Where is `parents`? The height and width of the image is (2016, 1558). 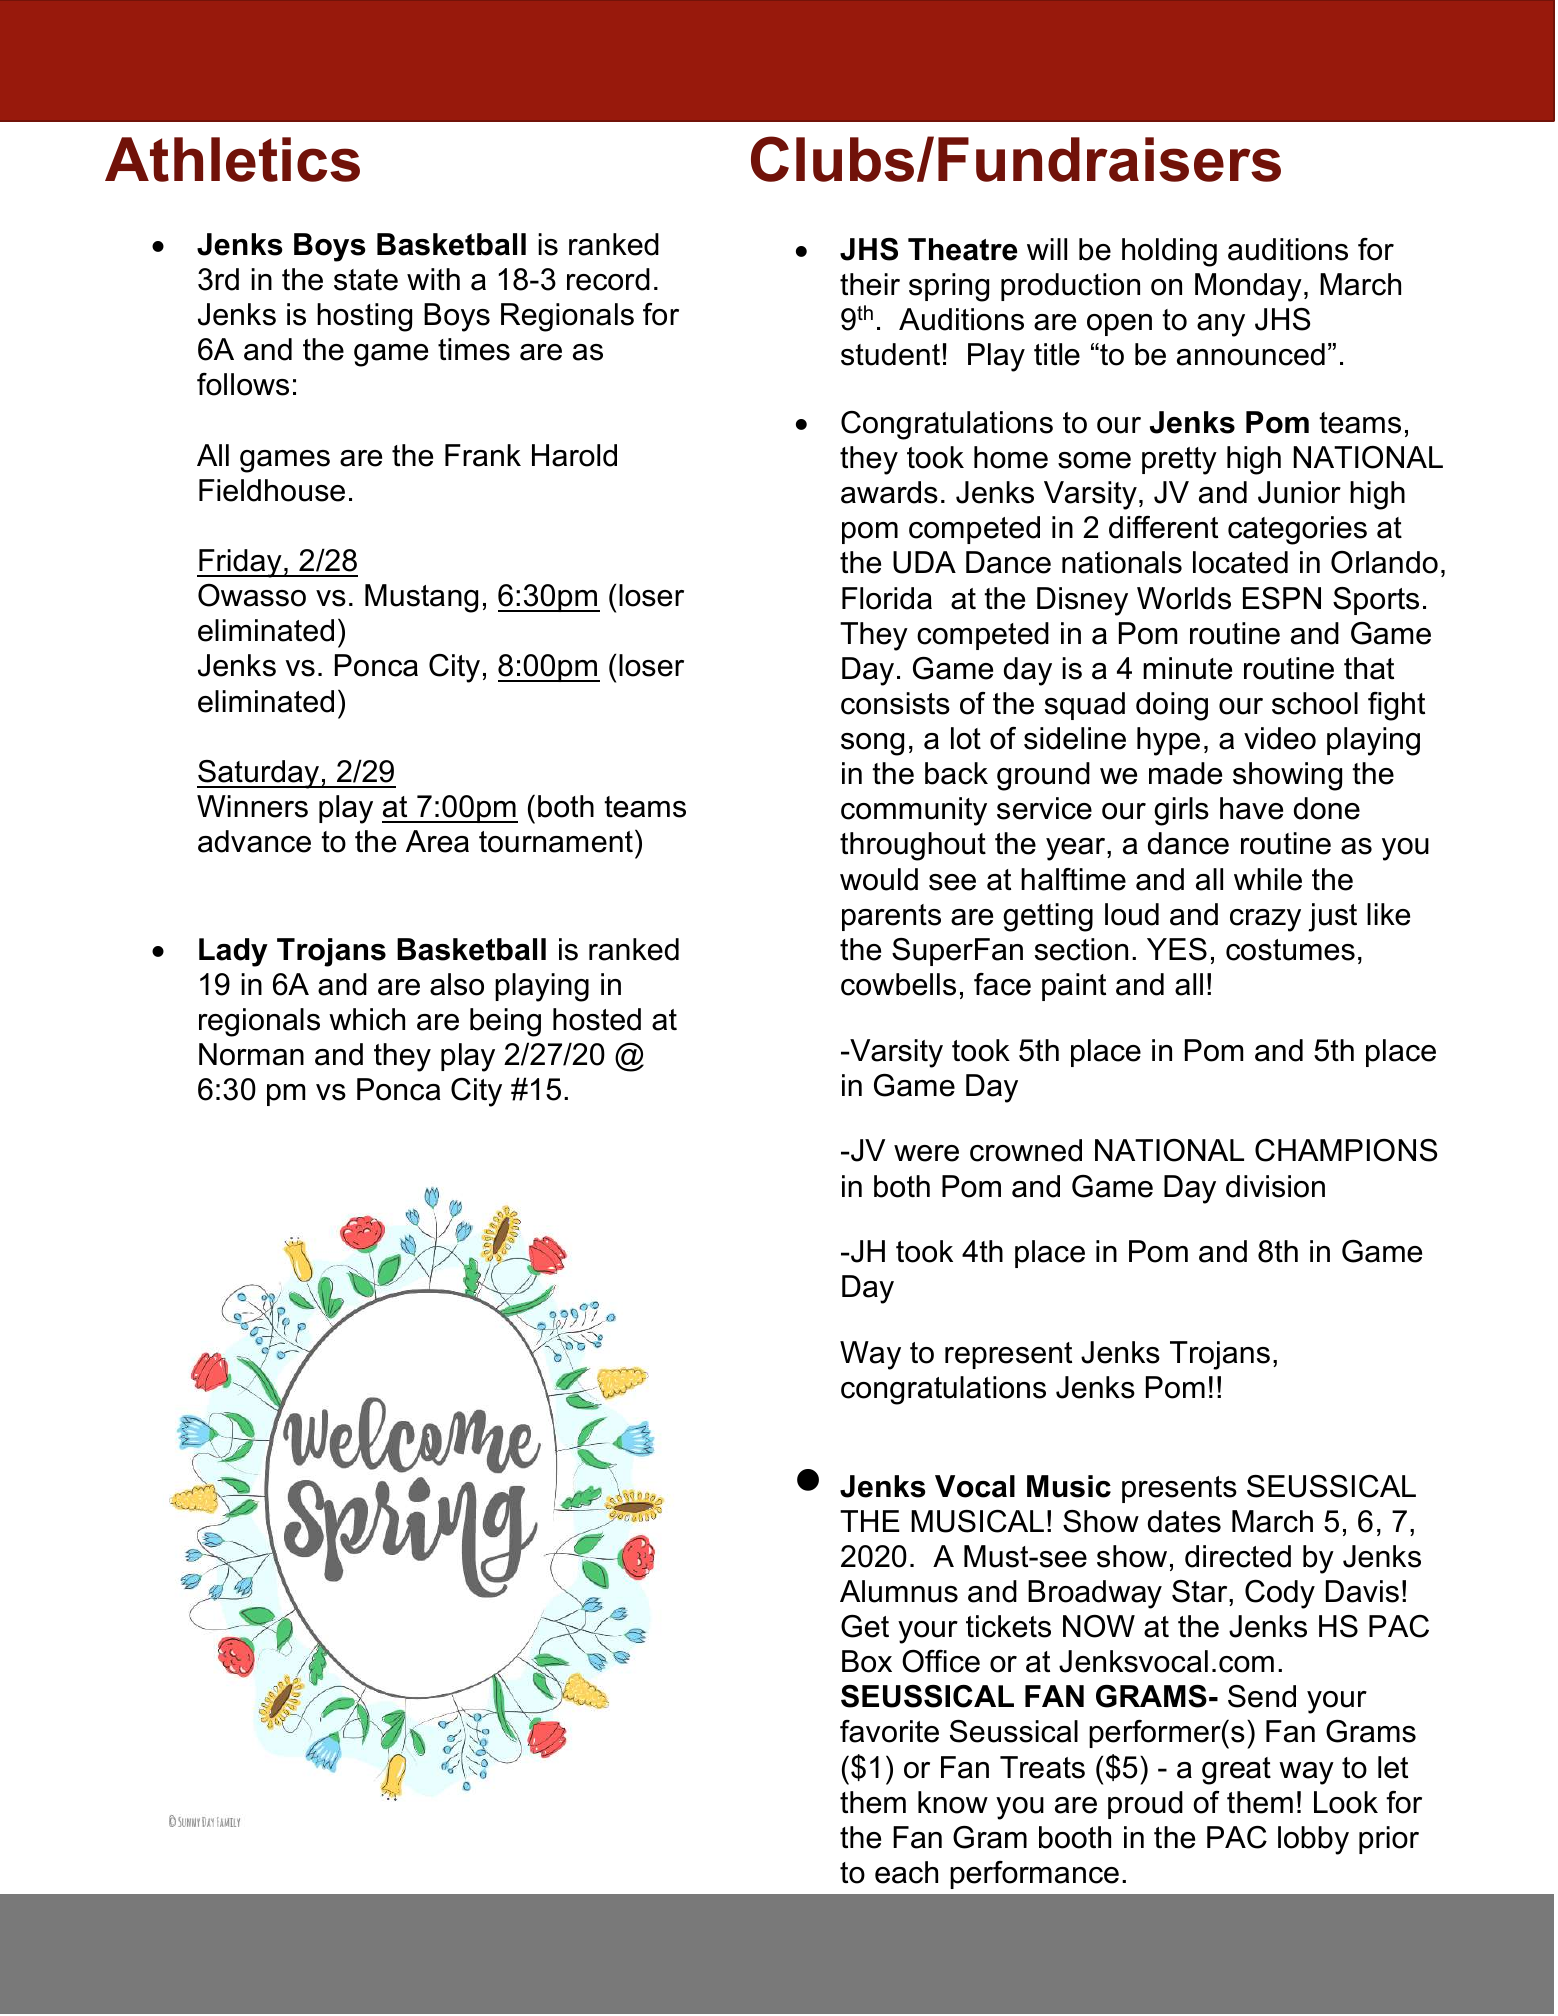 parents is located at coordinates (891, 917).
